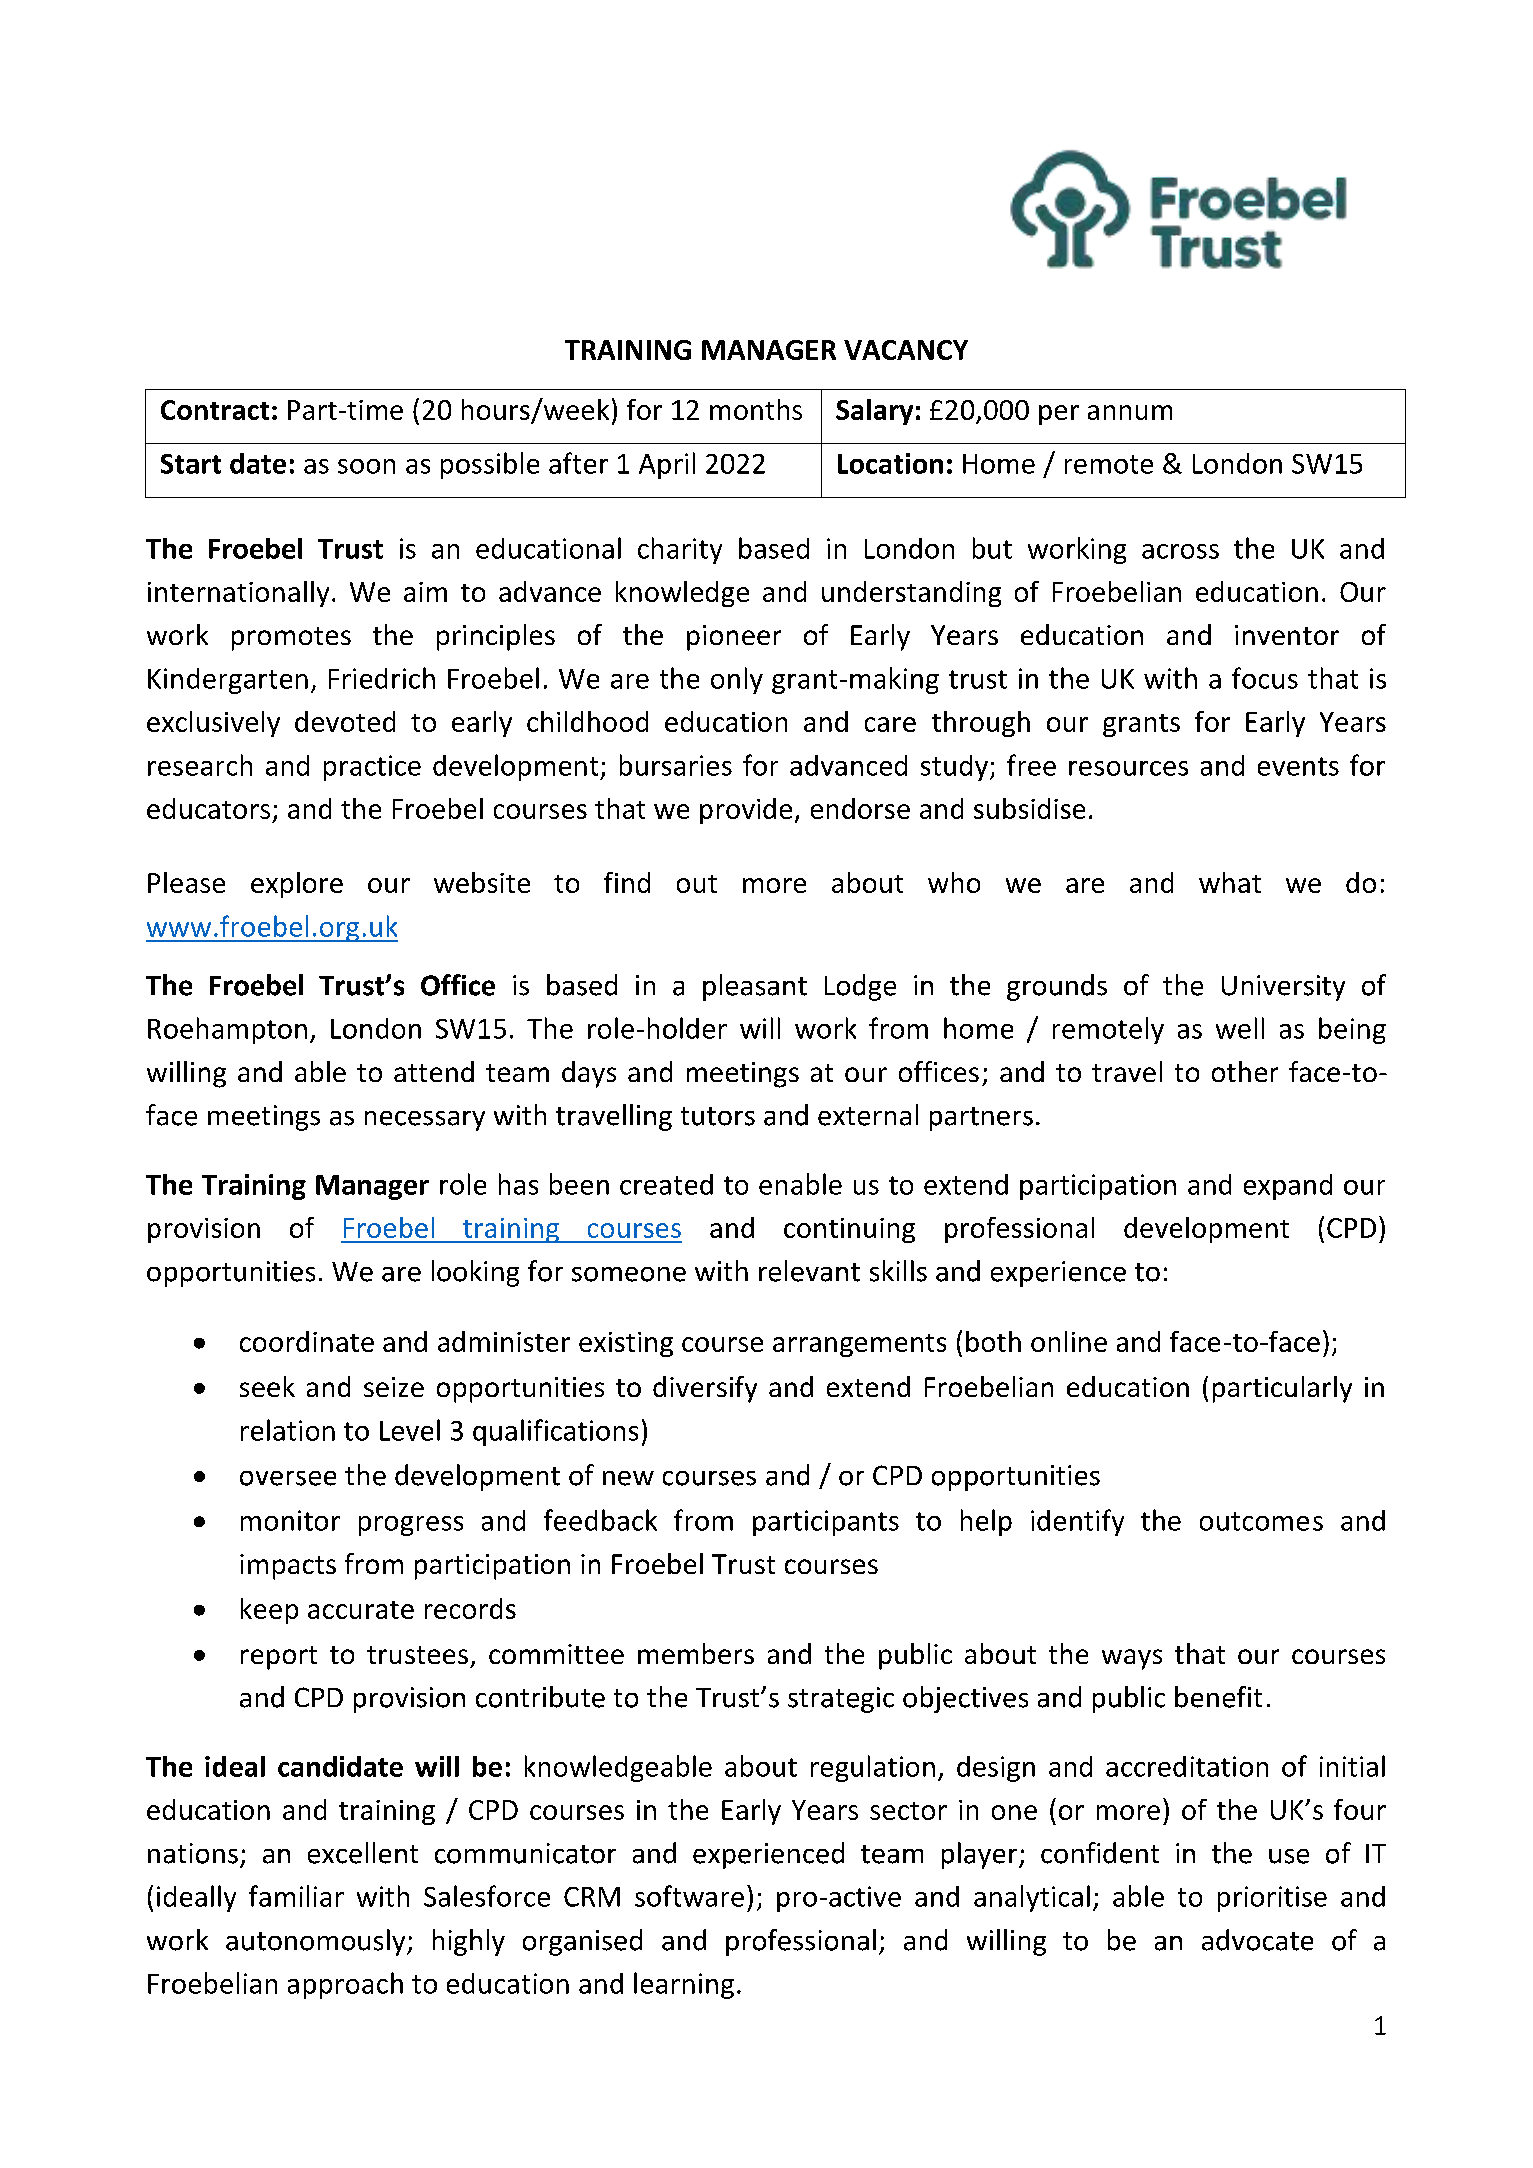 This document has height=2168, width=1533. Describe the element at coordinates (317, 1942) in the document. I see `autonomously` at that location.
